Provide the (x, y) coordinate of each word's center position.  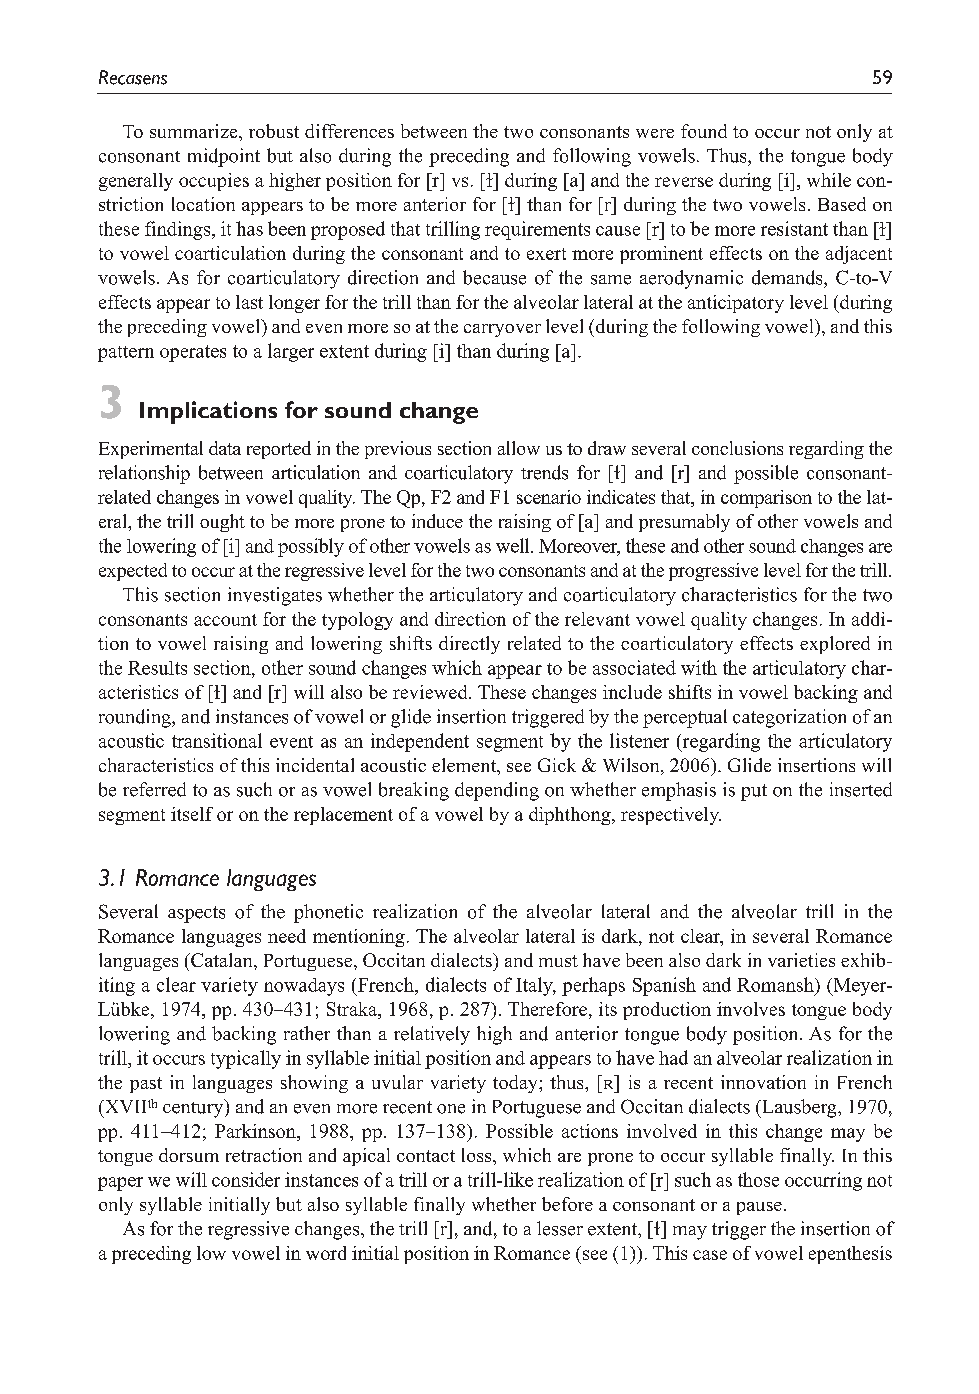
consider (246, 1179)
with (699, 667)
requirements (537, 230)
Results (157, 668)
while (829, 180)
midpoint (224, 157)
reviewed (431, 692)
